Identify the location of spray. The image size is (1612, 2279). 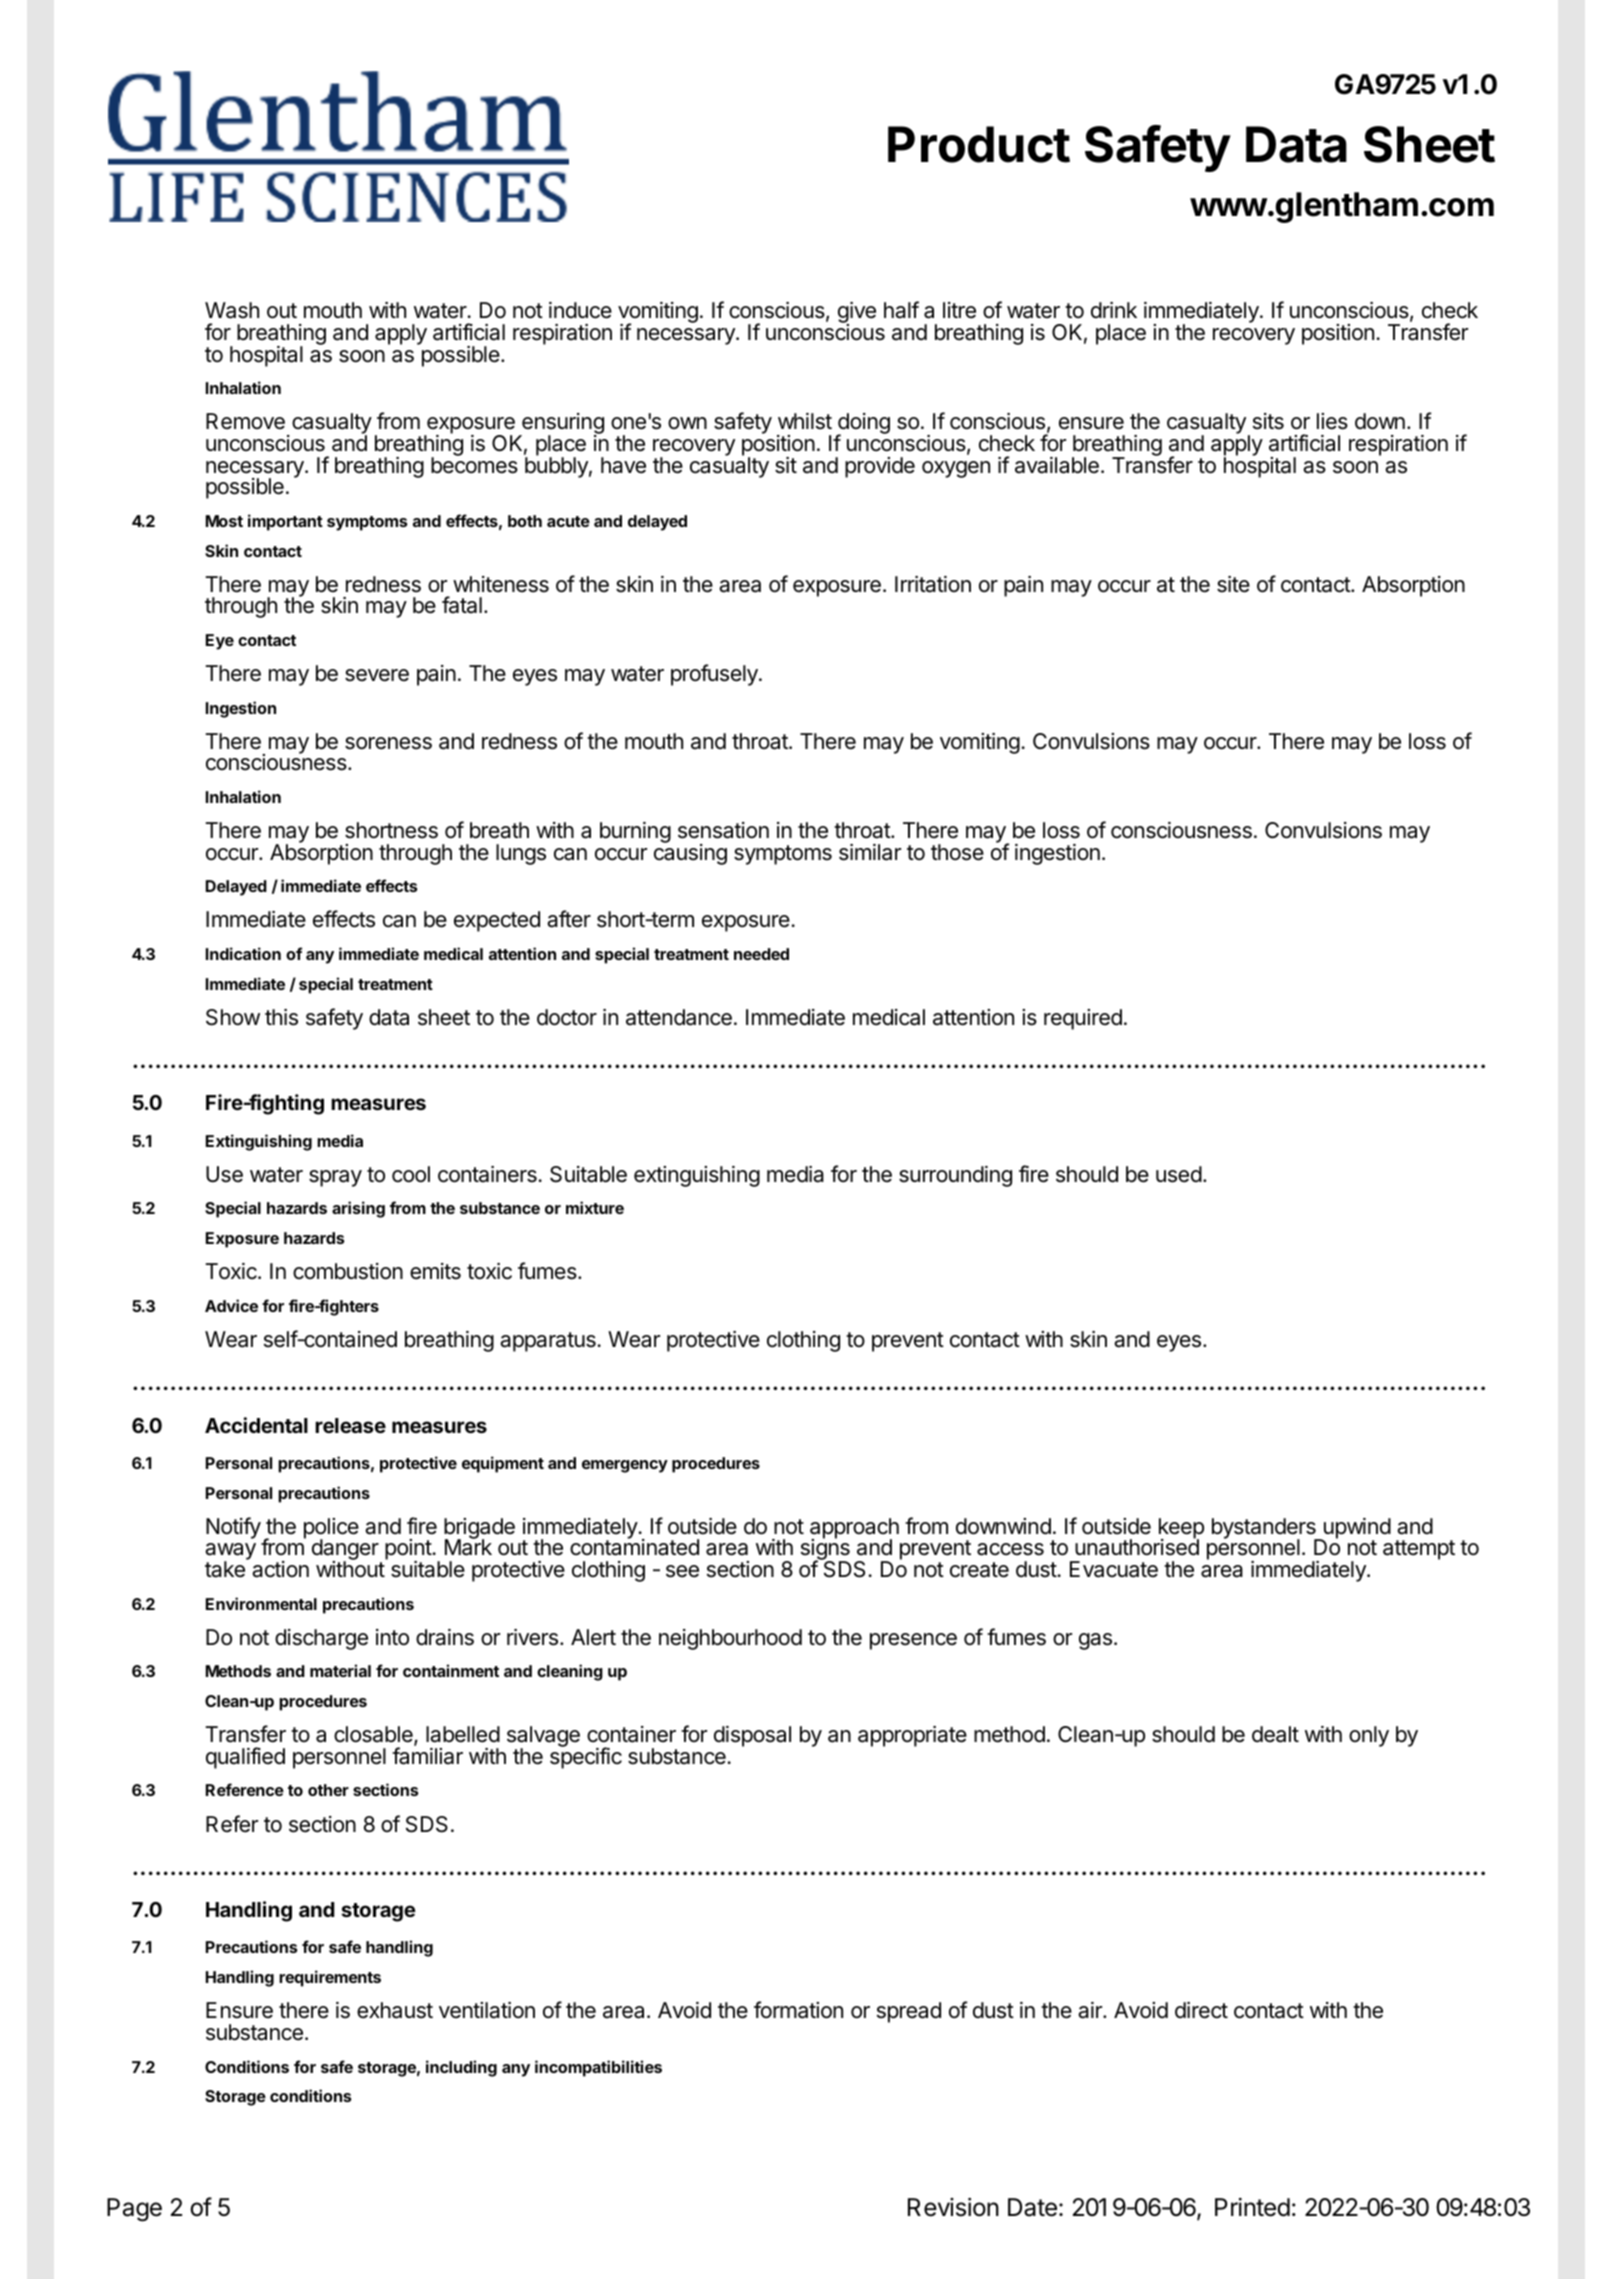
(335, 1178).
